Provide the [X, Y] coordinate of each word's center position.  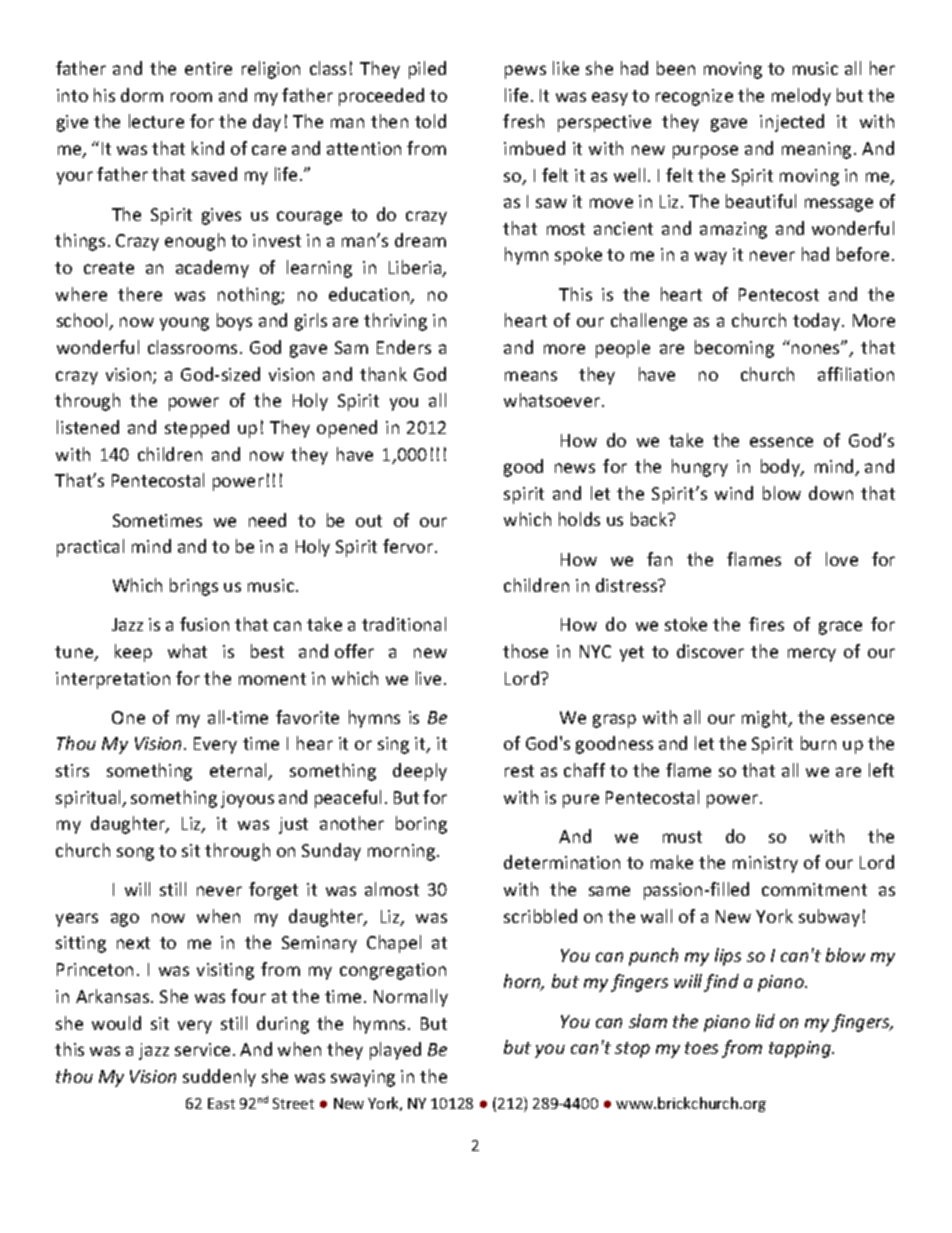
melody [801, 97]
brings [194, 587]
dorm [142, 95]
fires [766, 624]
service [202, 1049]
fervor [408, 546]
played [395, 1051]
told [430, 121]
